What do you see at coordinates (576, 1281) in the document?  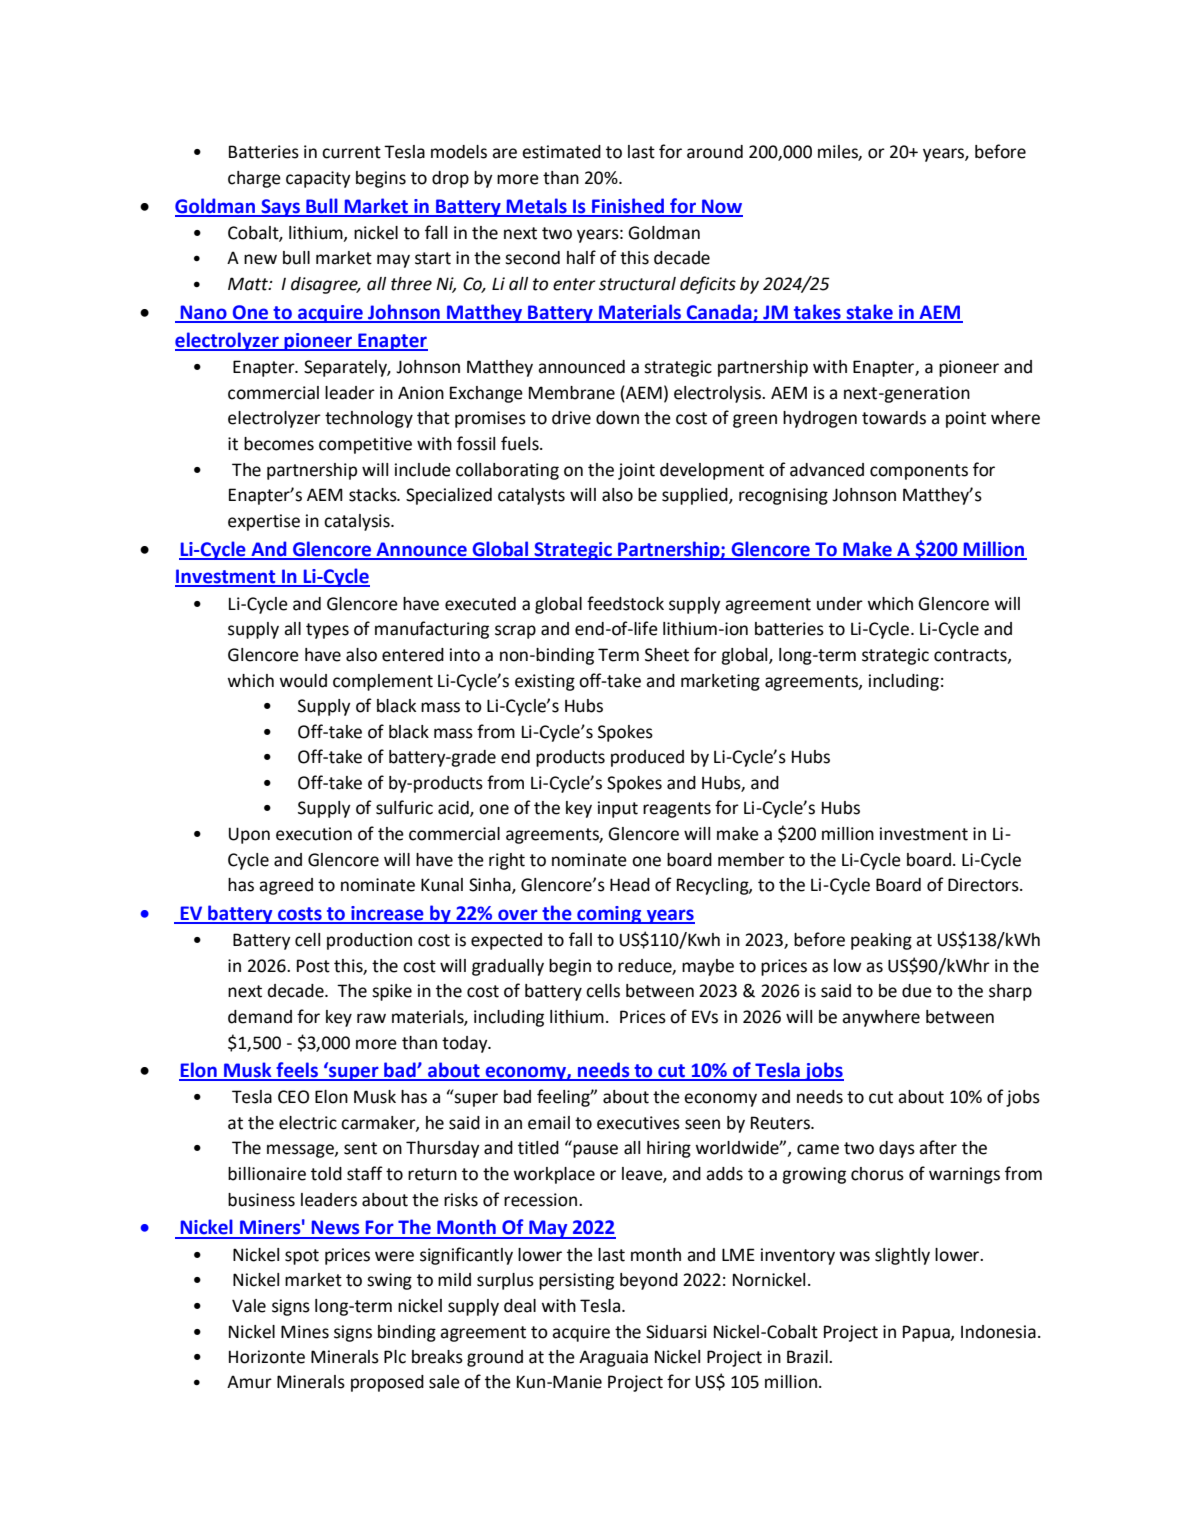 I see `persisting` at bounding box center [576, 1281].
